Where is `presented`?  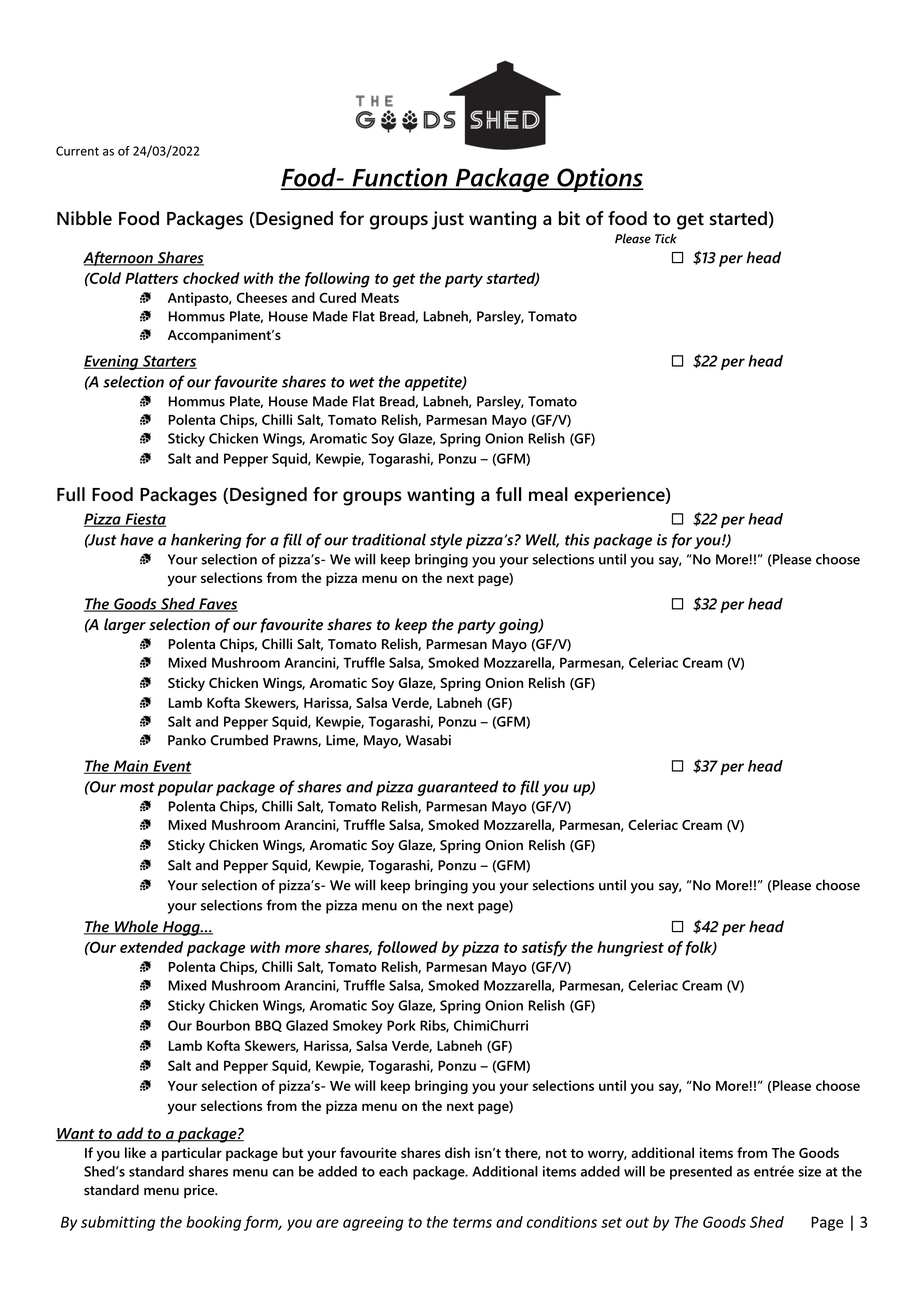
presented is located at coordinates (701, 1173).
